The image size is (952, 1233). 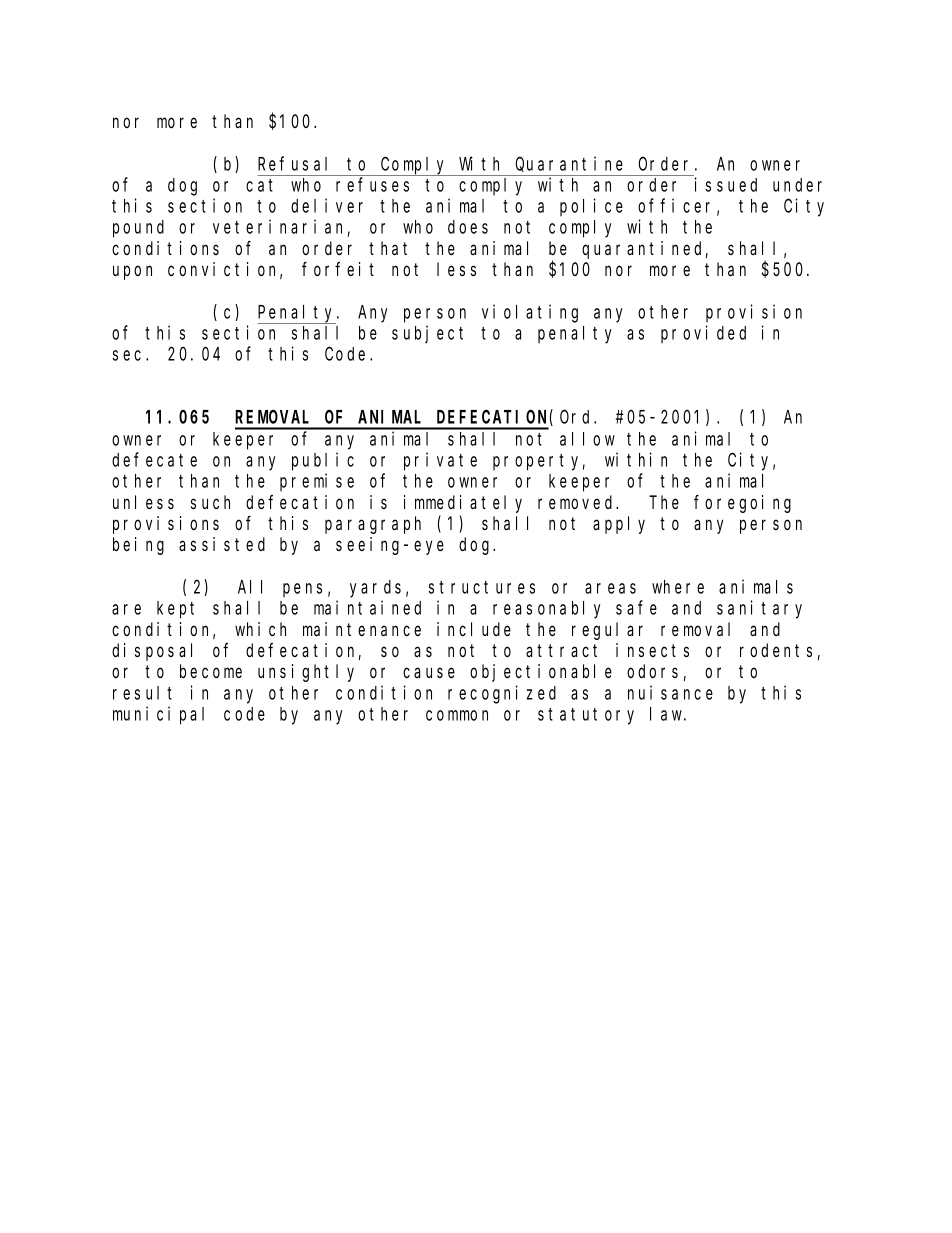 I want to click on common, so click(x=457, y=715).
